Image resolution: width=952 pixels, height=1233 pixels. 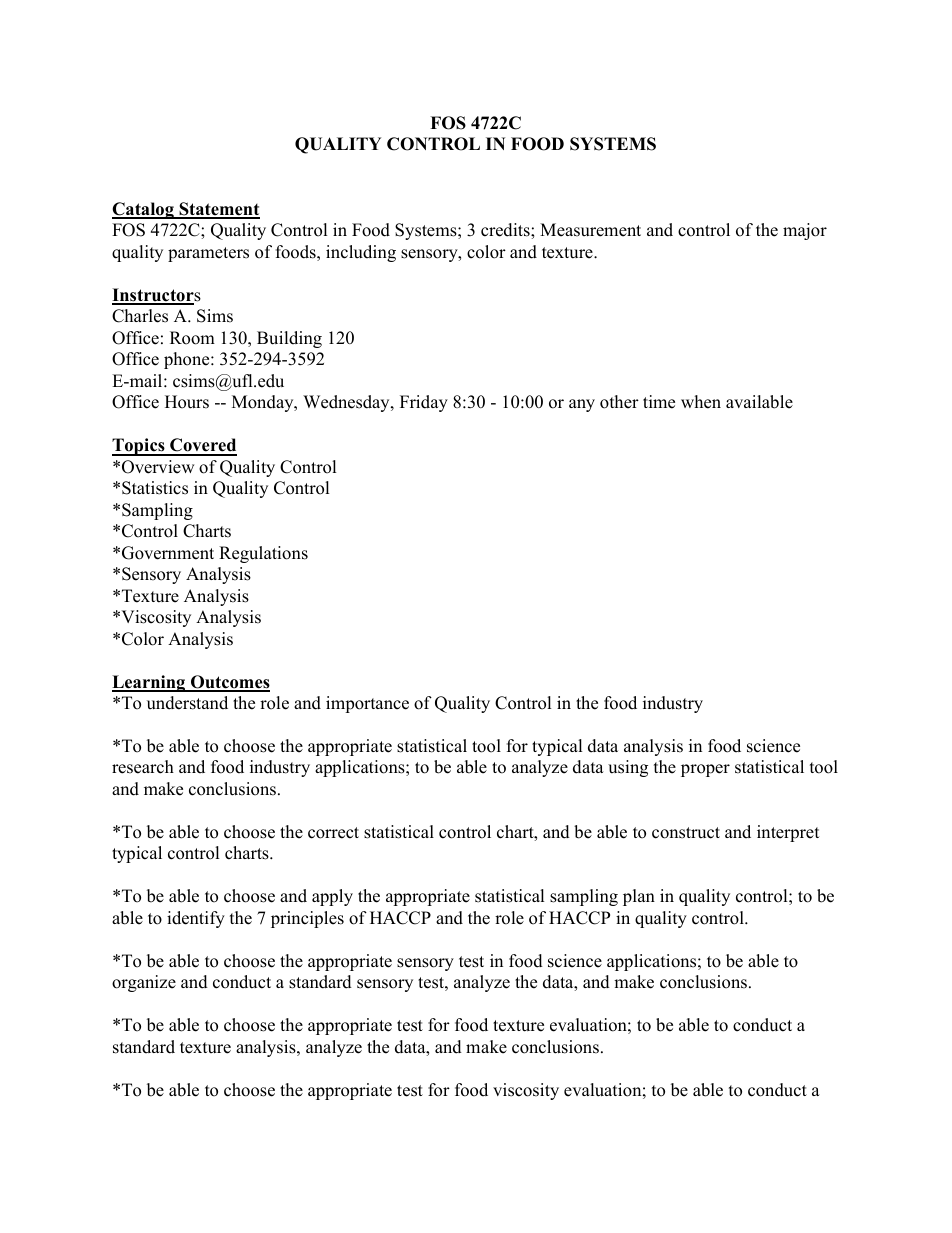 What do you see at coordinates (143, 767) in the page?
I see `research` at bounding box center [143, 767].
